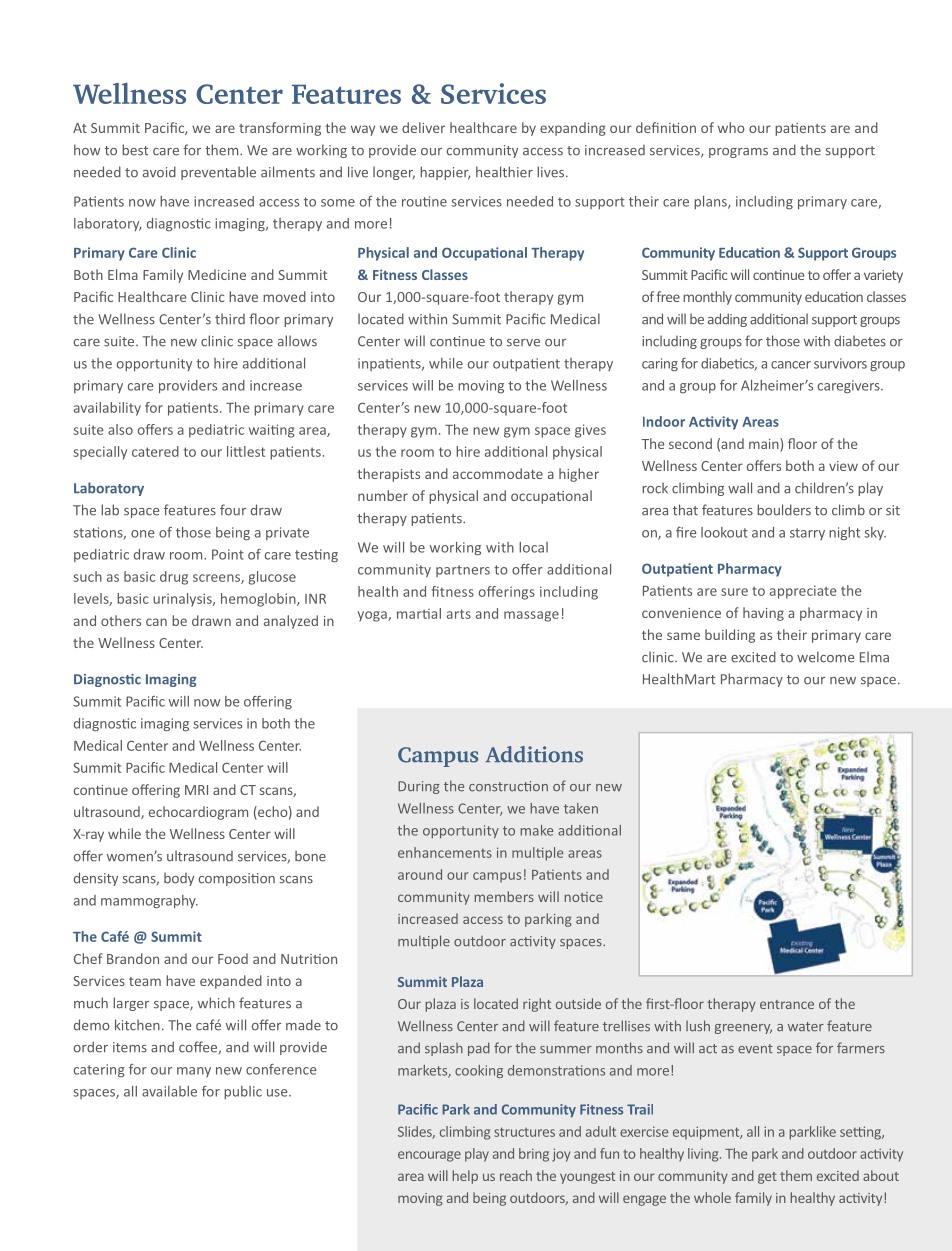 The height and width of the page is (1251, 952). I want to click on accommodate, so click(498, 473).
